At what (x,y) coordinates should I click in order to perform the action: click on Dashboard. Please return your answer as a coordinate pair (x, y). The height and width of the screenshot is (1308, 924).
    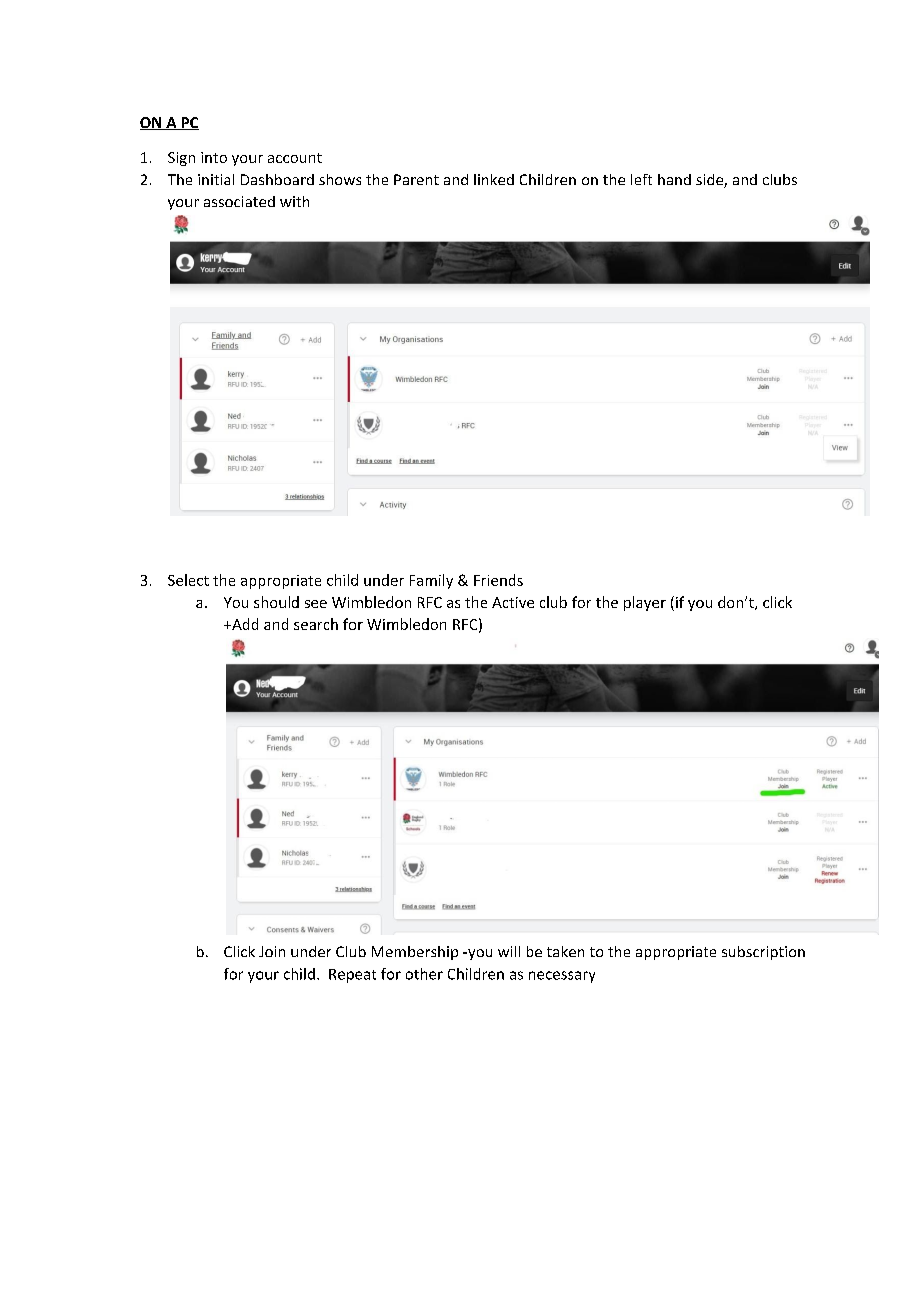
    Looking at the image, I should click on (277, 179).
